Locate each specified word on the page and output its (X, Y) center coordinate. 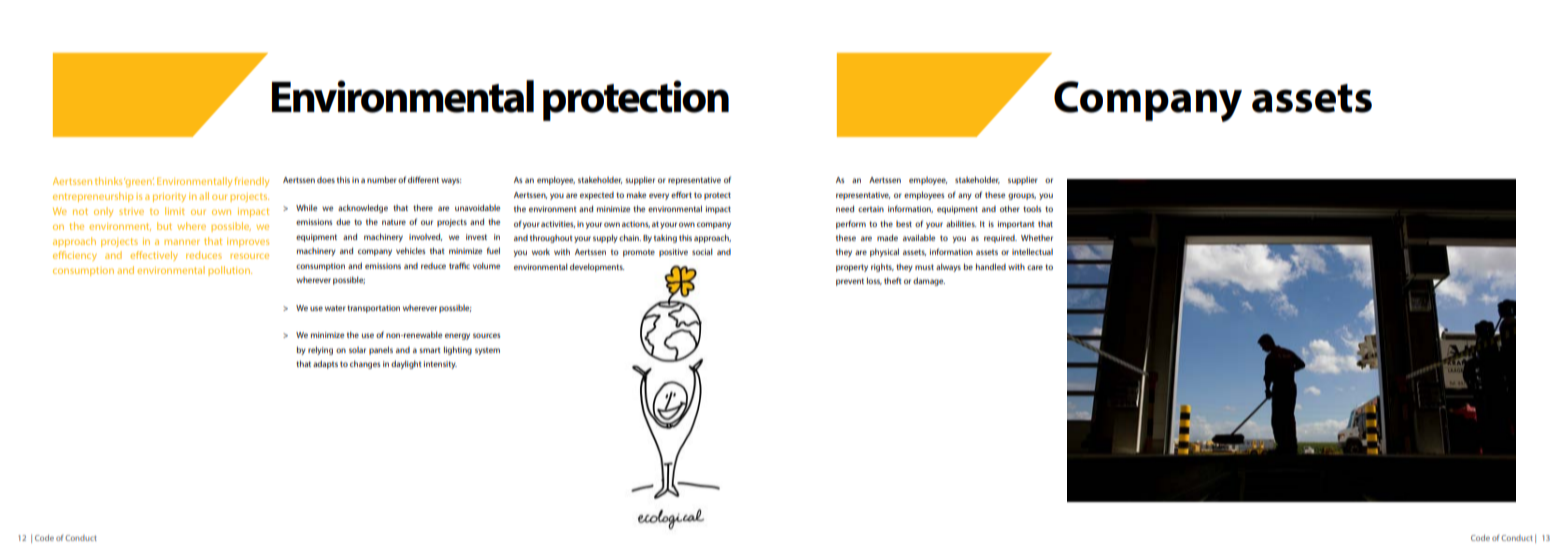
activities (558, 224)
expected (597, 196)
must (924, 267)
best (904, 224)
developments (597, 267)
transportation (373, 309)
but (164, 226)
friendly (252, 182)
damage (929, 282)
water (335, 308)
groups (1022, 196)
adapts (325, 365)
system (487, 351)
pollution (230, 271)
